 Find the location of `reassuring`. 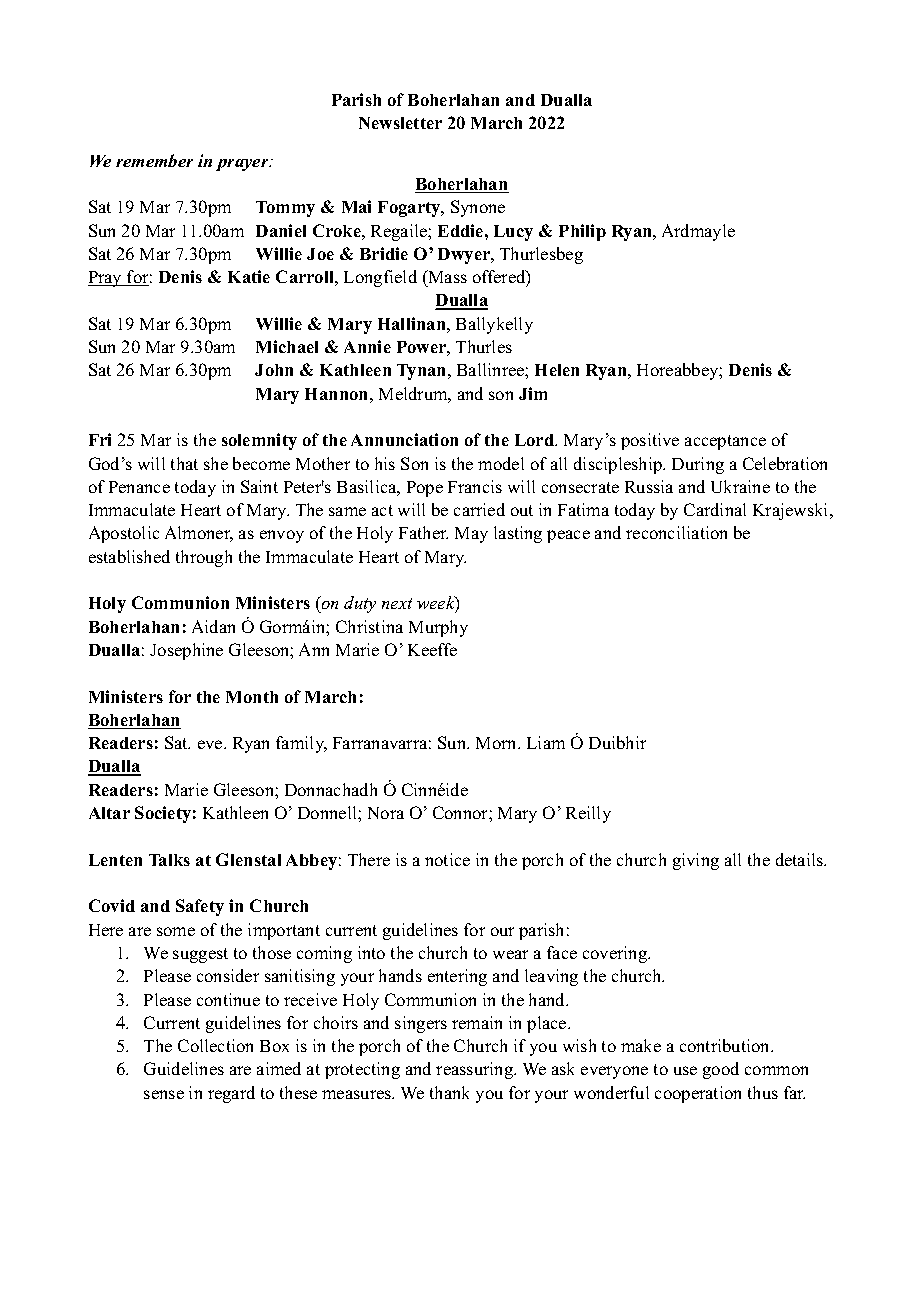

reassuring is located at coordinates (476, 1070).
